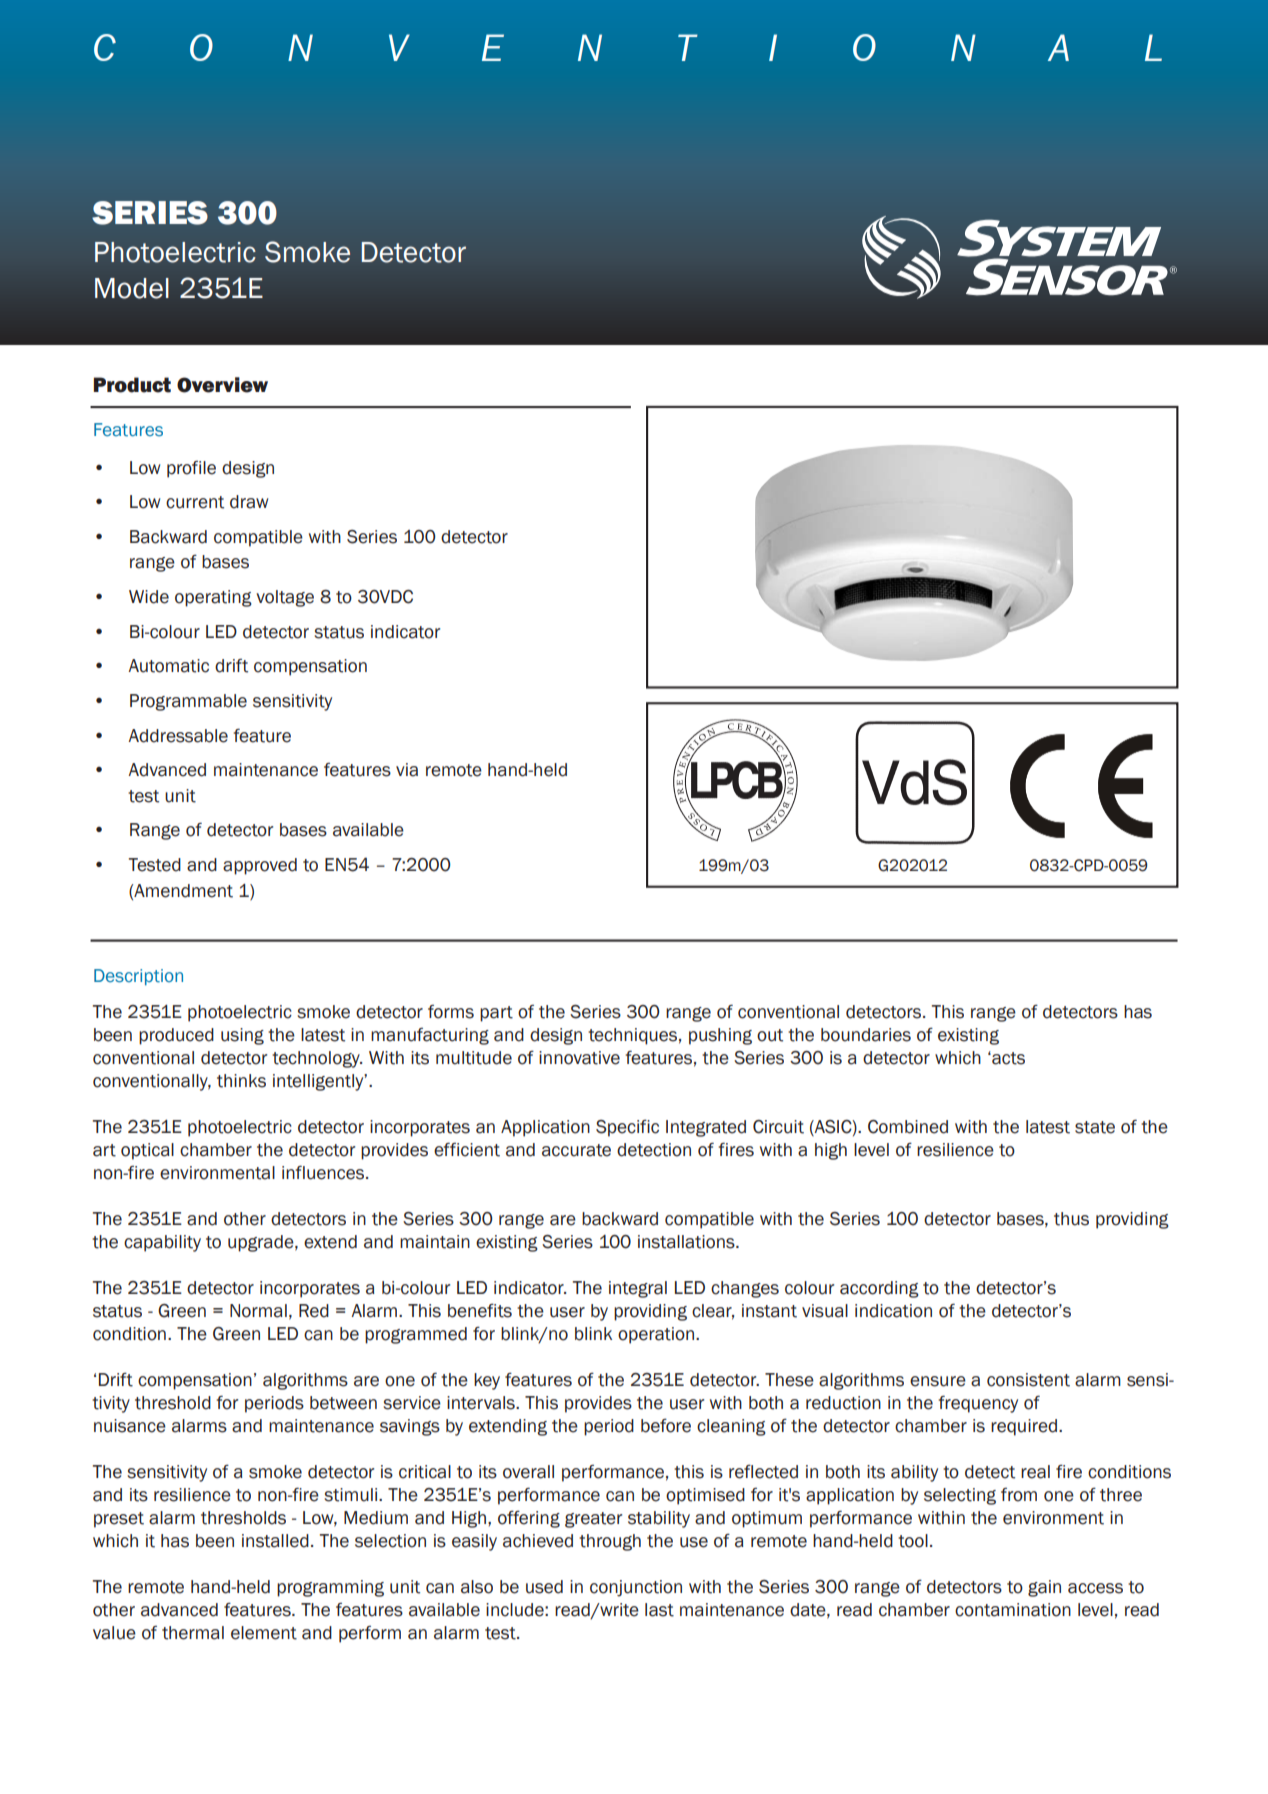 Image resolution: width=1268 pixels, height=1794 pixels. What do you see at coordinates (249, 502) in the image?
I see `draw` at bounding box center [249, 502].
